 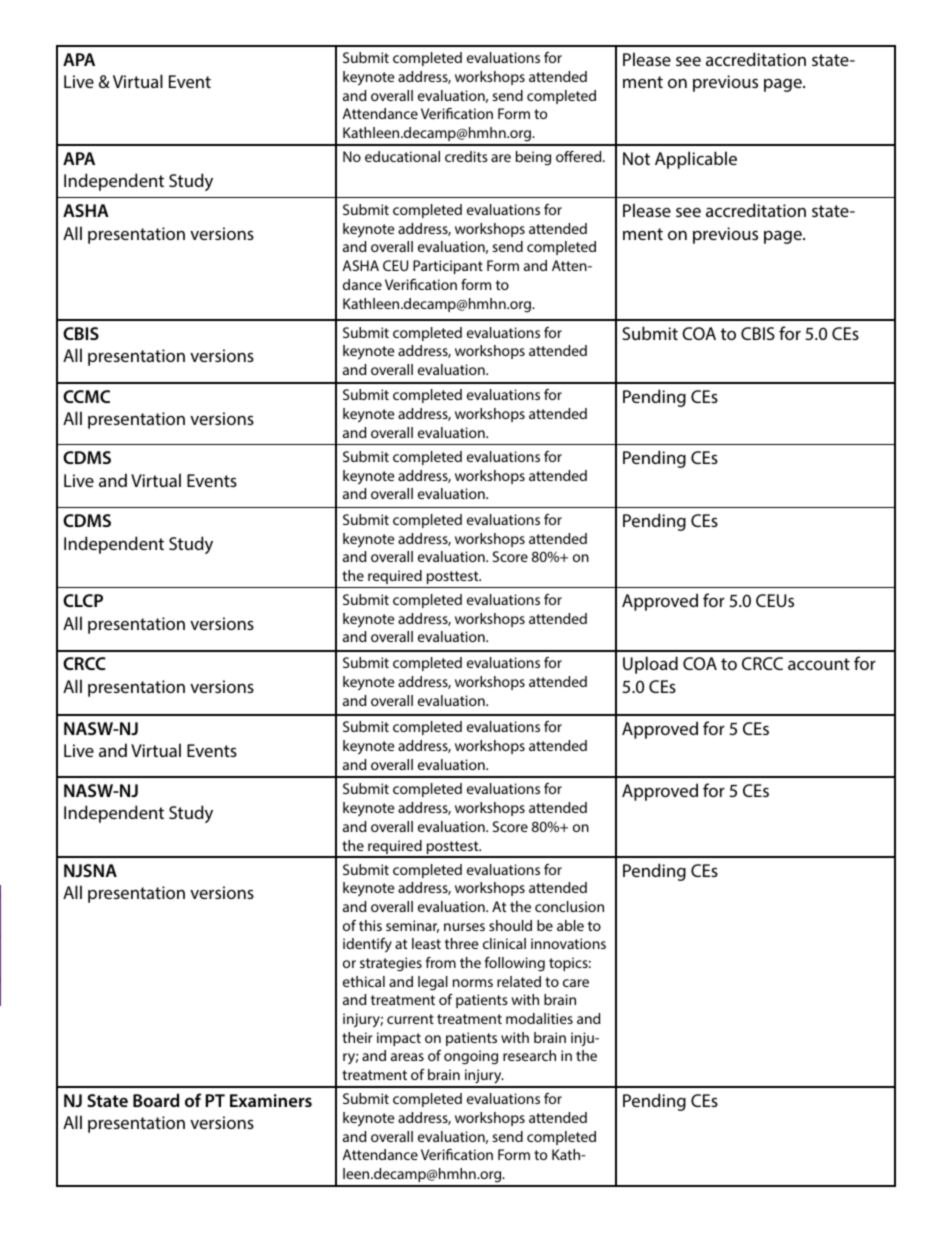 What do you see at coordinates (819, 664) in the document?
I see `account` at bounding box center [819, 664].
